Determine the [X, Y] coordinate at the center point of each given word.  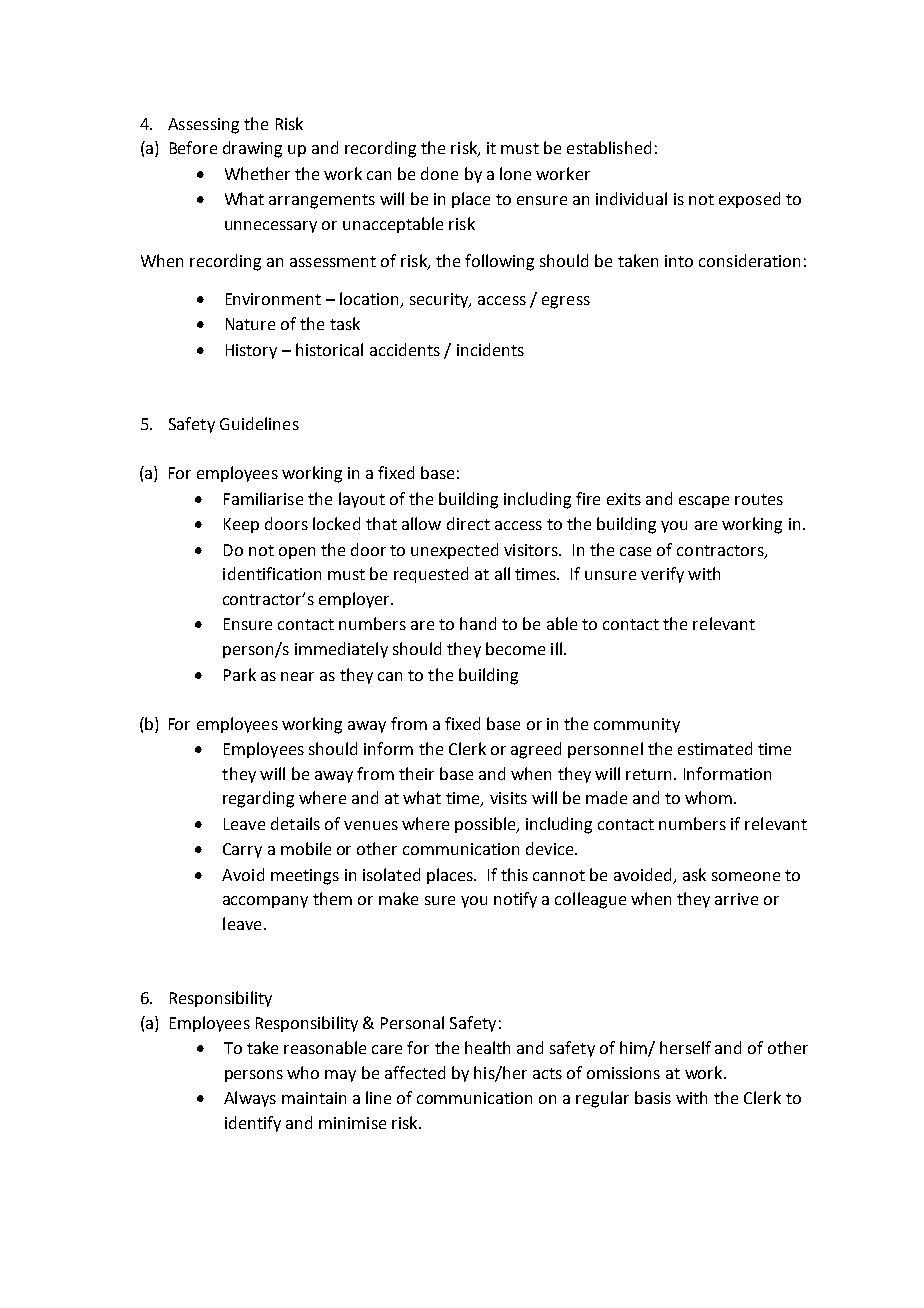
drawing [252, 149]
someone [746, 876]
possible [486, 825]
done [439, 173]
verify [662, 575]
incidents [490, 349]
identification [272, 573]
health [487, 1047]
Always [250, 1099]
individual [631, 198]
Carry [242, 850]
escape [704, 502]
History [251, 351]
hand [478, 623]
